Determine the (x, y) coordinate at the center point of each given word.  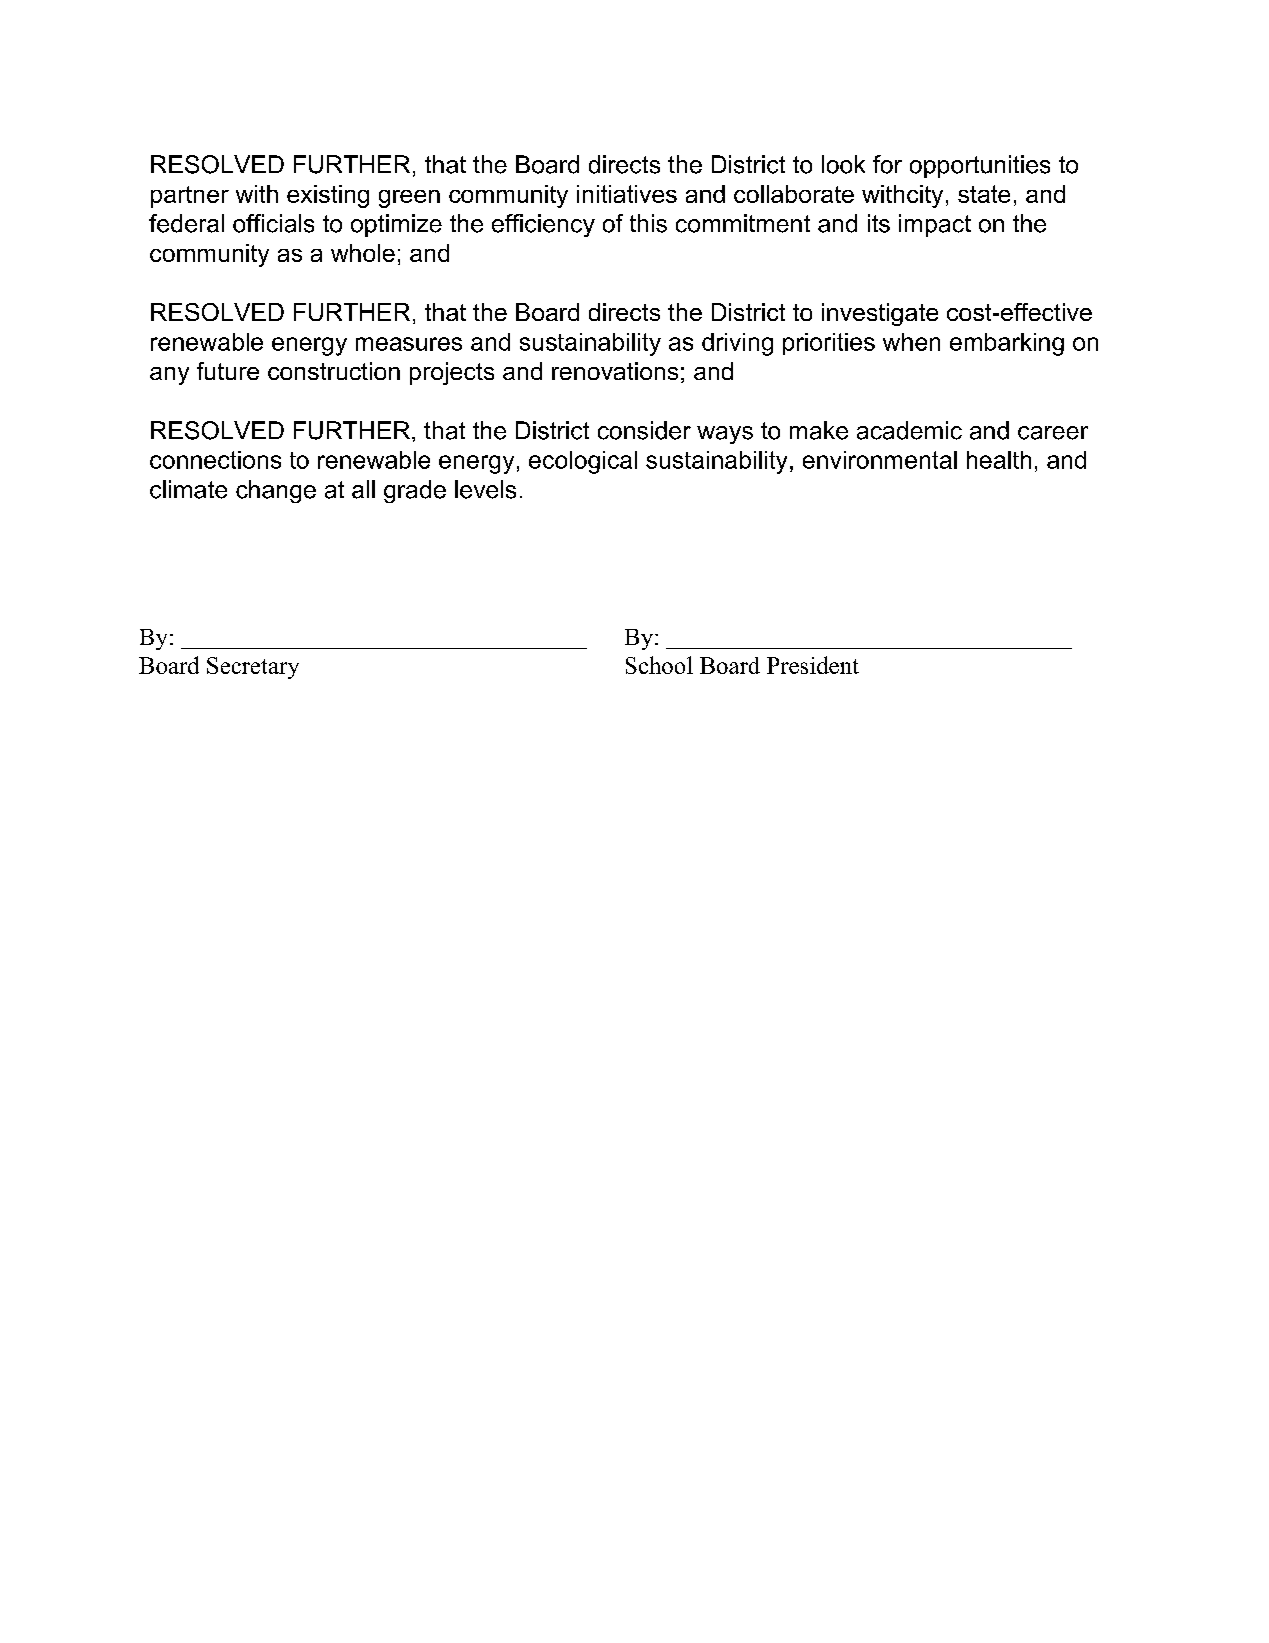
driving (737, 344)
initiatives (627, 194)
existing (328, 196)
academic (909, 430)
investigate (880, 314)
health (999, 460)
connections (215, 460)
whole (363, 253)
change (276, 491)
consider (644, 430)
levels (485, 489)
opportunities (980, 166)
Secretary (253, 668)
